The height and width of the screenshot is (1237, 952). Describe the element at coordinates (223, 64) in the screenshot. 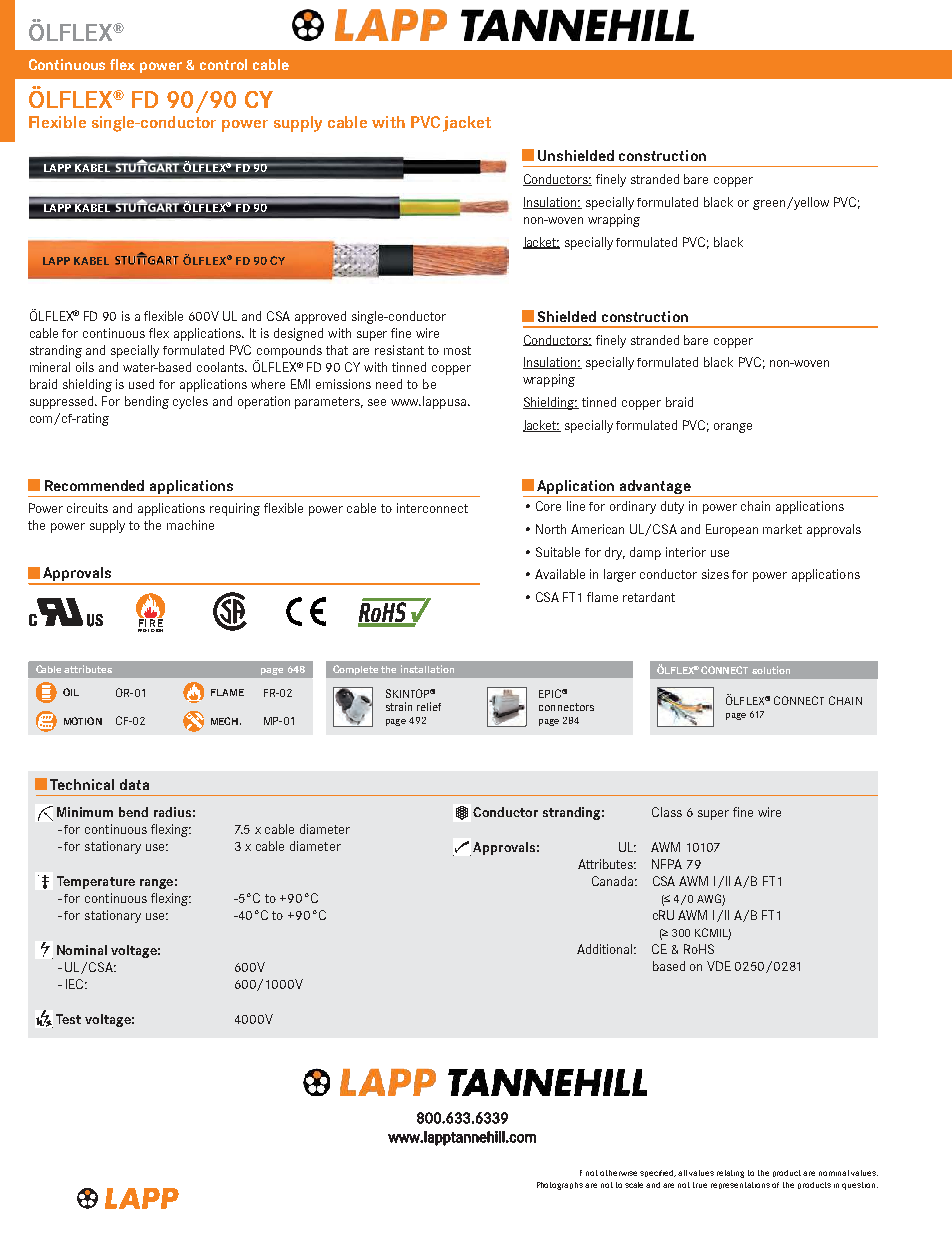

I see `control` at that location.
